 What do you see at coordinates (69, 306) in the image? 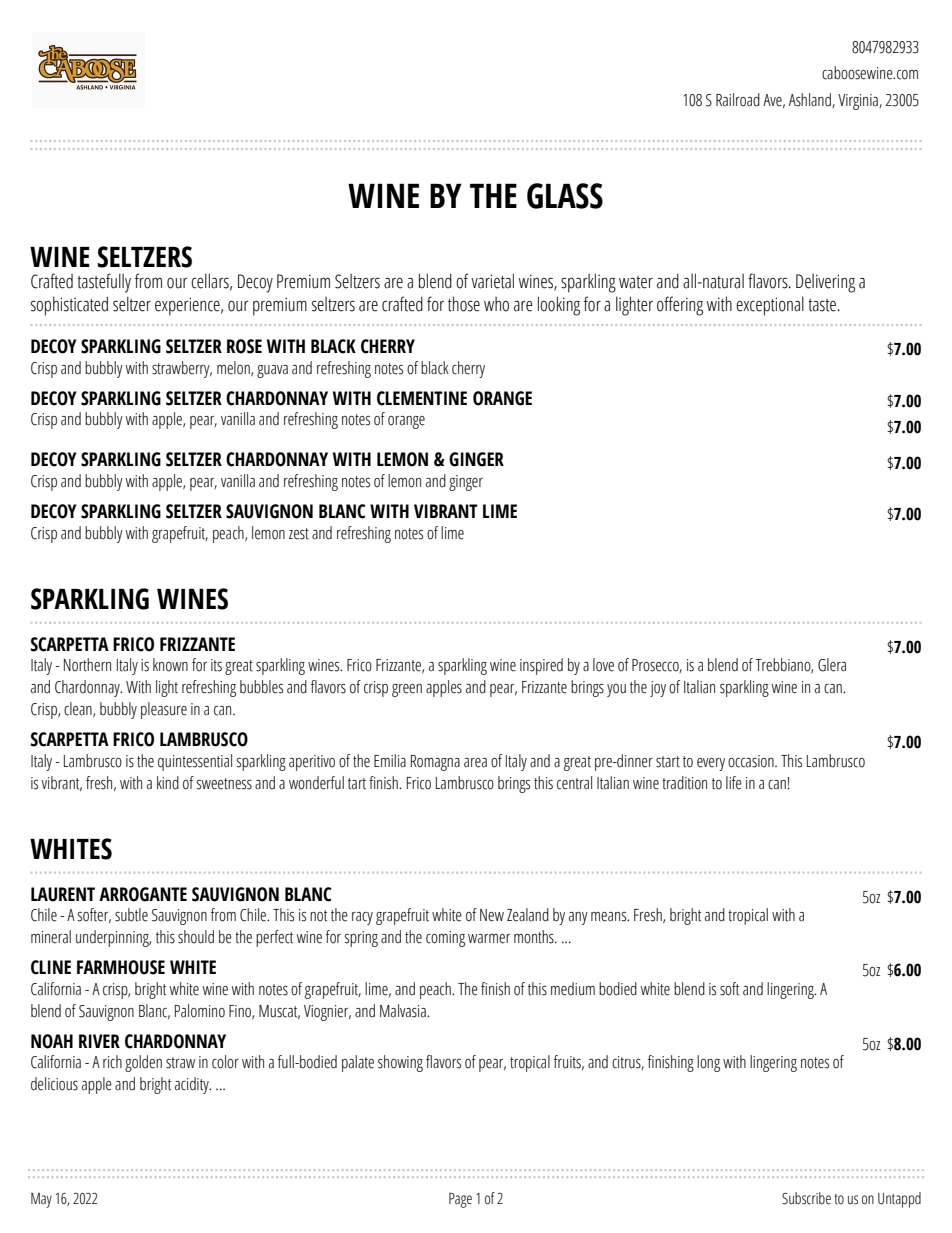
I see `sophisticated` at bounding box center [69, 306].
